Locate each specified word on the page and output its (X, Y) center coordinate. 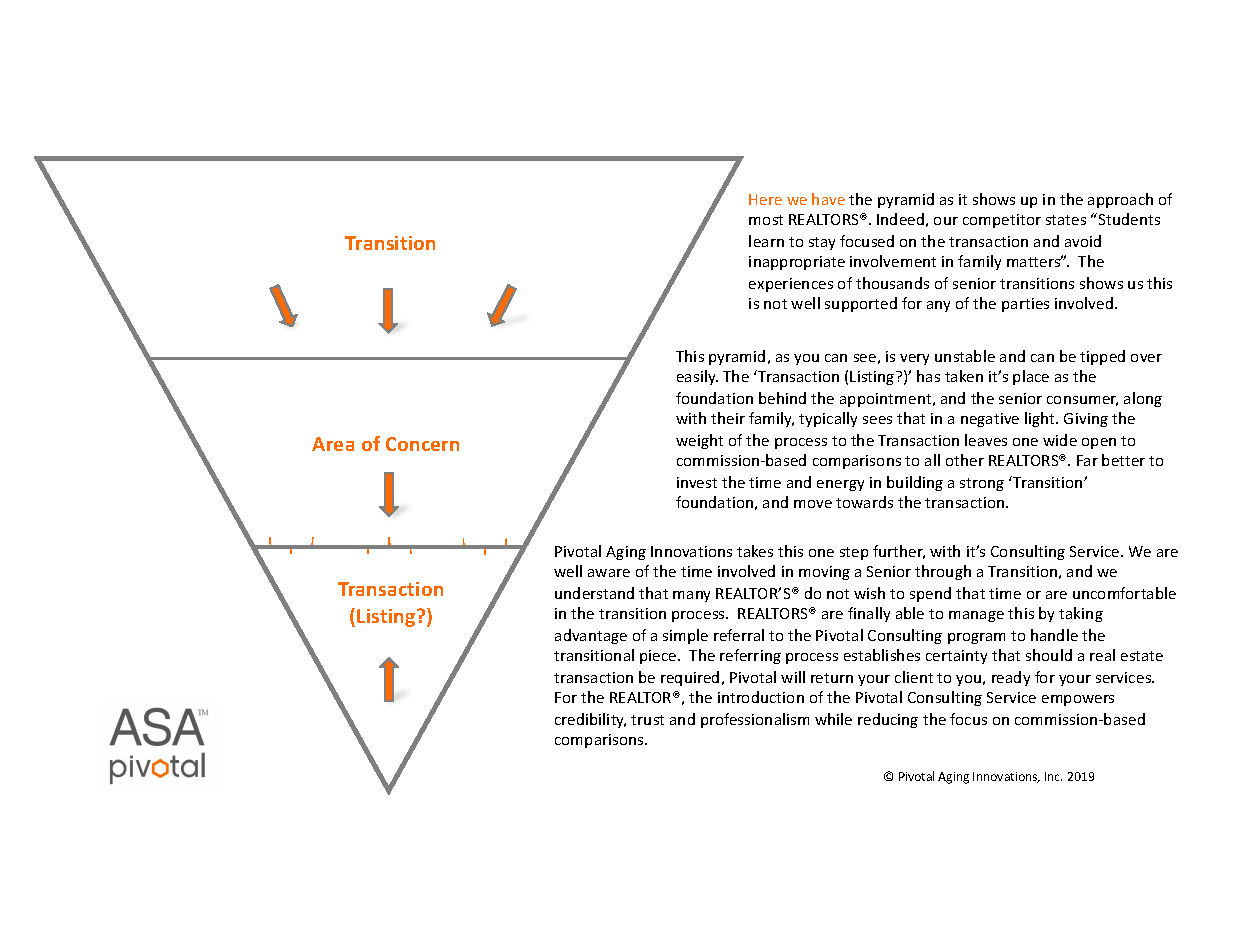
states (1066, 220)
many (691, 596)
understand (594, 593)
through (943, 572)
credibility (590, 720)
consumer (1082, 401)
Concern (422, 444)
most (766, 220)
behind (782, 398)
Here (765, 199)
